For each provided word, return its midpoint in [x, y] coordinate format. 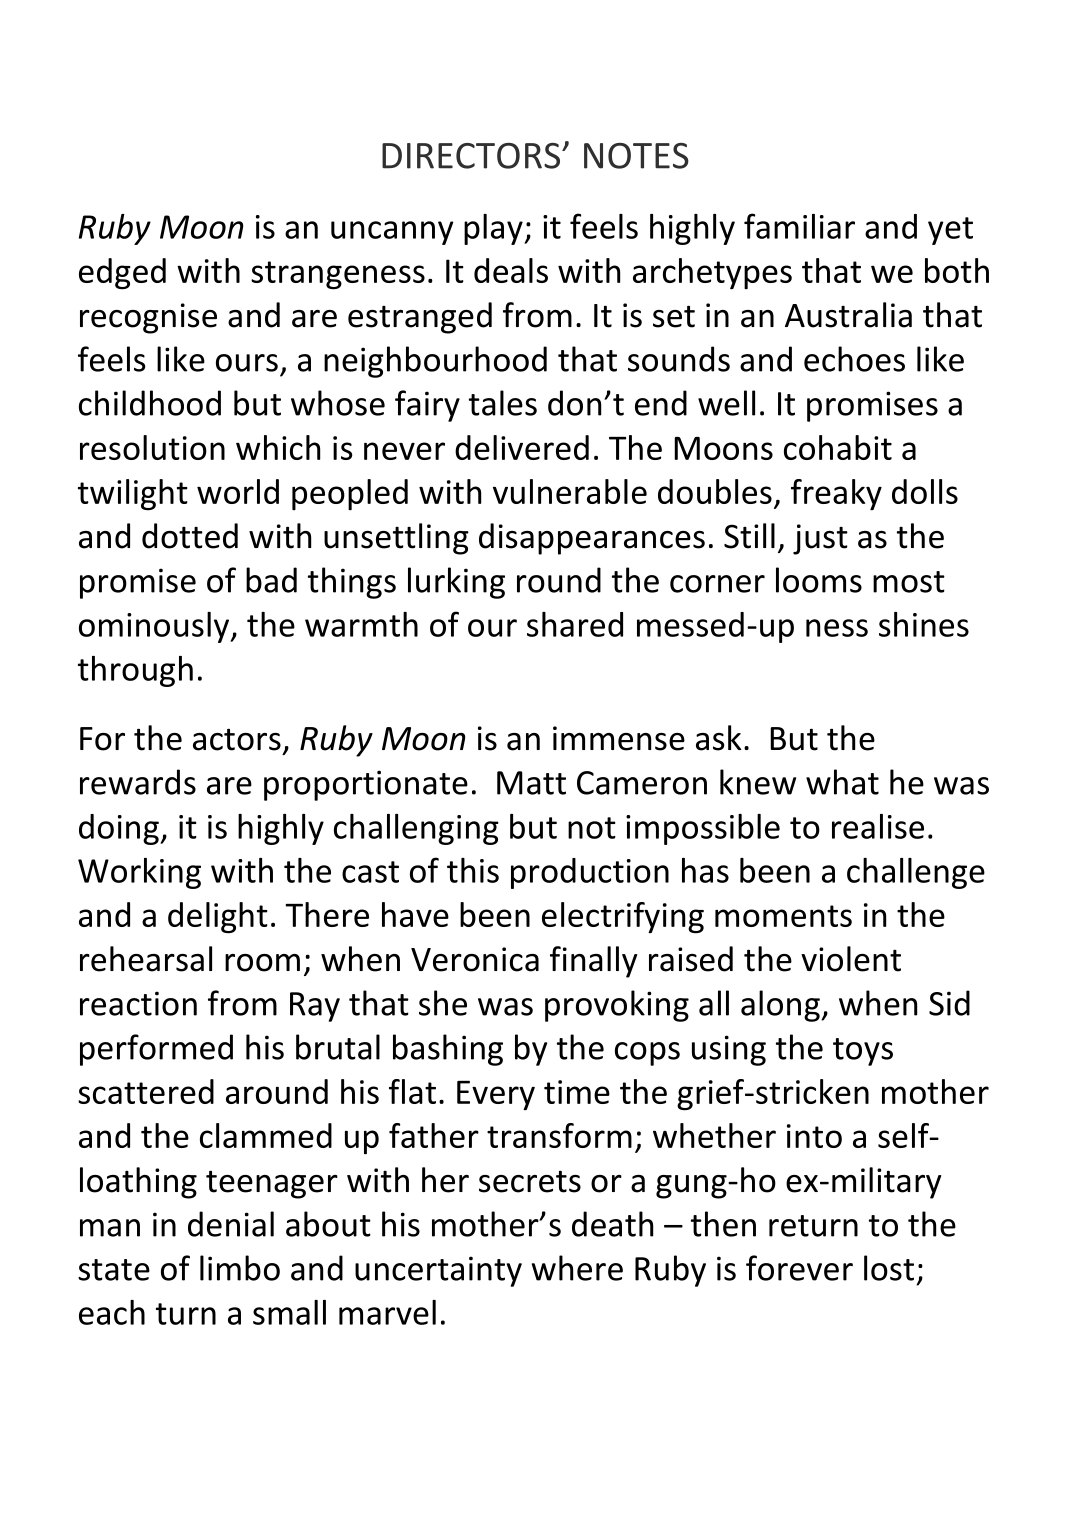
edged [122, 274]
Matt [531, 783]
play [494, 229]
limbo [240, 1268]
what [842, 782]
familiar [799, 226]
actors [237, 740]
